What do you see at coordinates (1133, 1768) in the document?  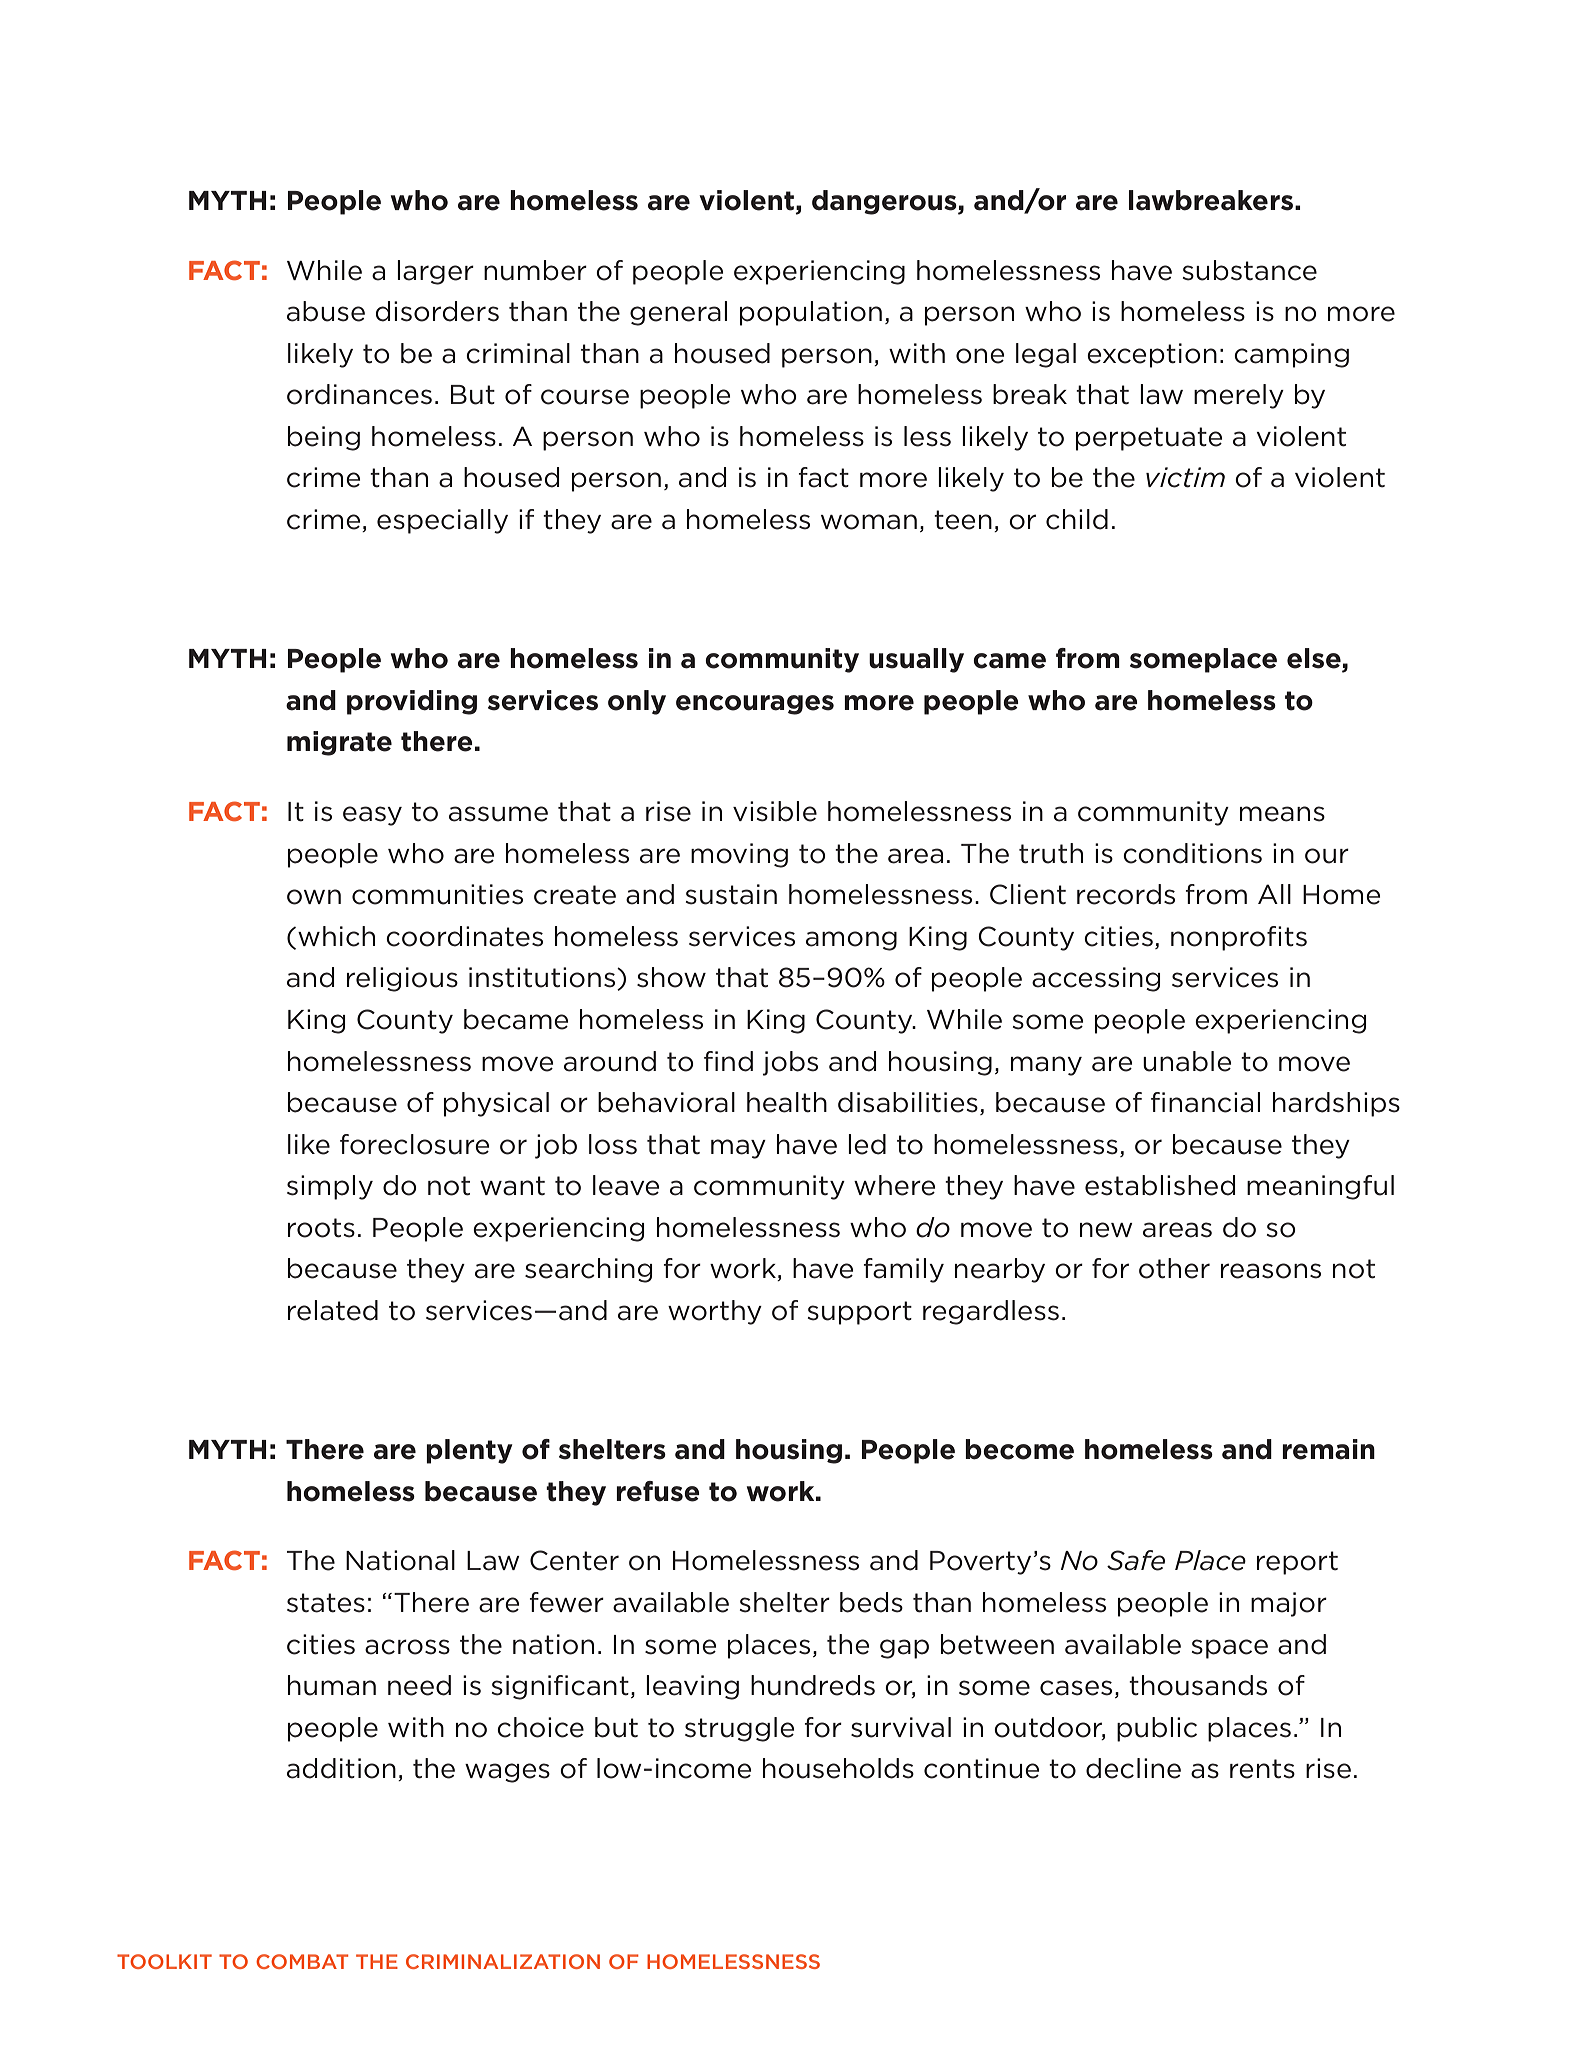 I see `decline` at bounding box center [1133, 1768].
